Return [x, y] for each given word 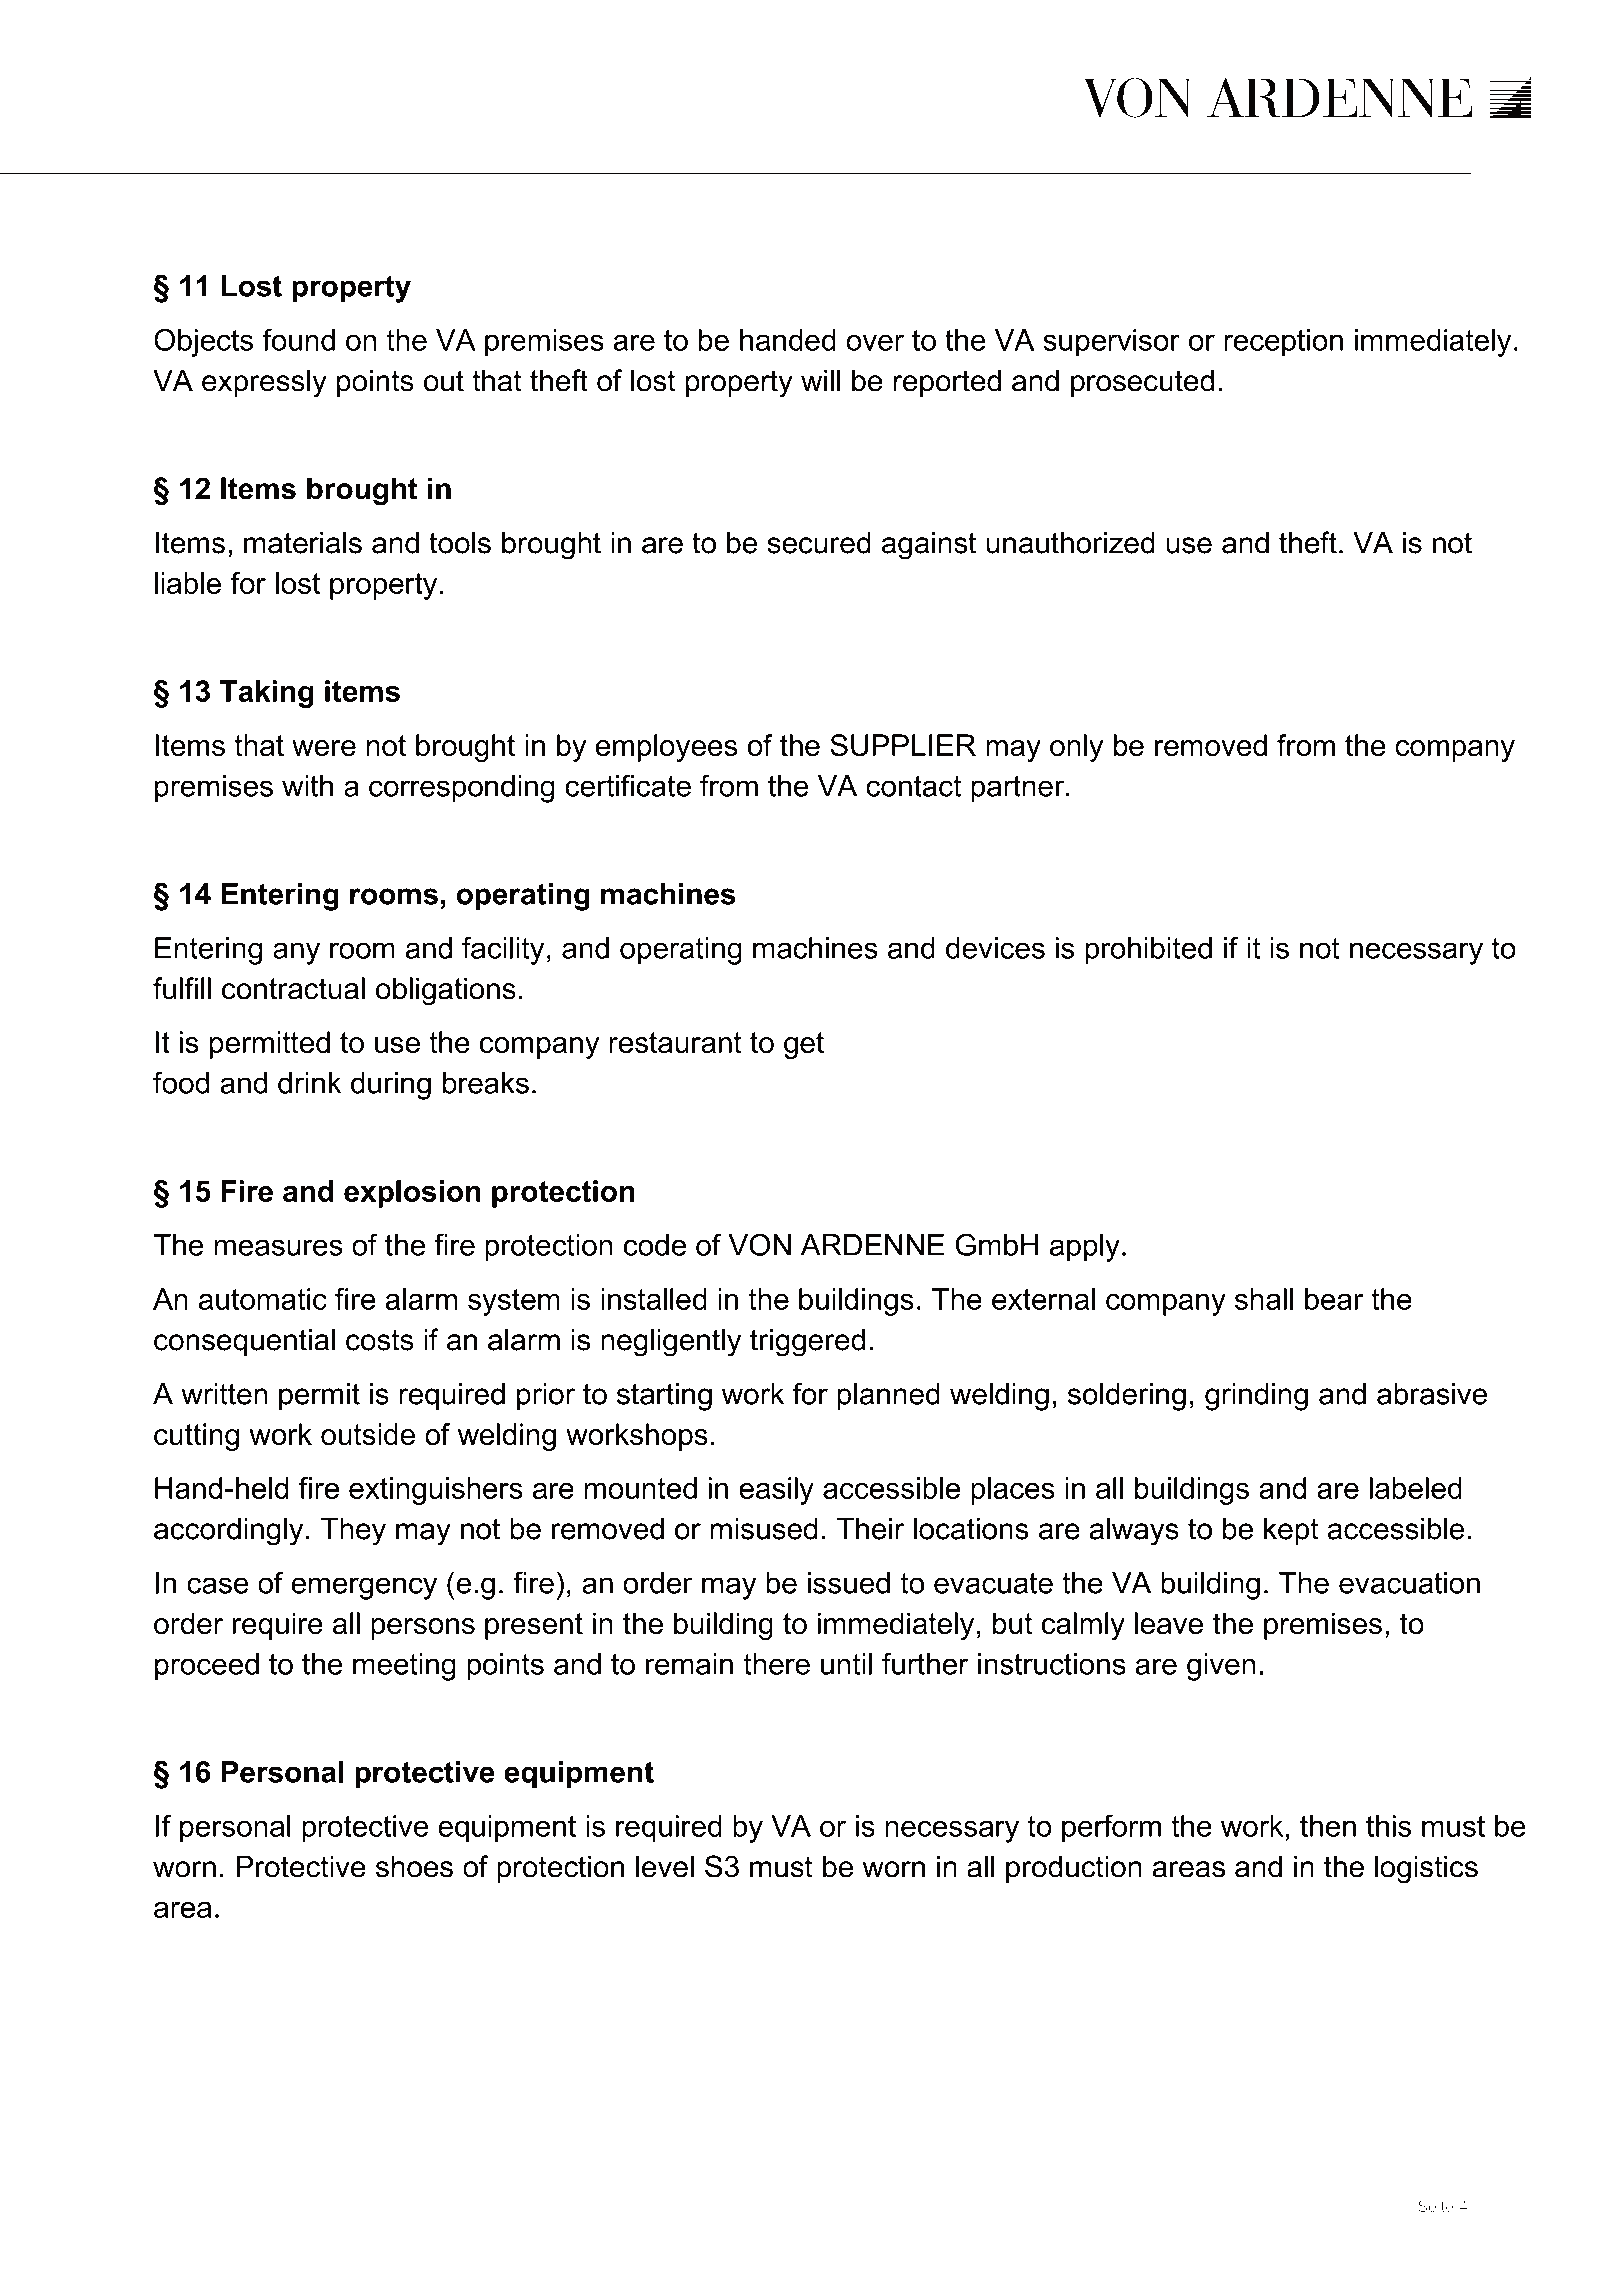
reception [1283, 343]
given [1221, 1667]
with [307, 786]
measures [278, 1247]
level [665, 1866]
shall [1264, 1299]
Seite [1436, 2206]
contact [913, 786]
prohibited [1148, 951]
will [820, 380]
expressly [264, 383]
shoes [414, 1866]
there [776, 1664]
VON [759, 1244]
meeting [404, 1667]
